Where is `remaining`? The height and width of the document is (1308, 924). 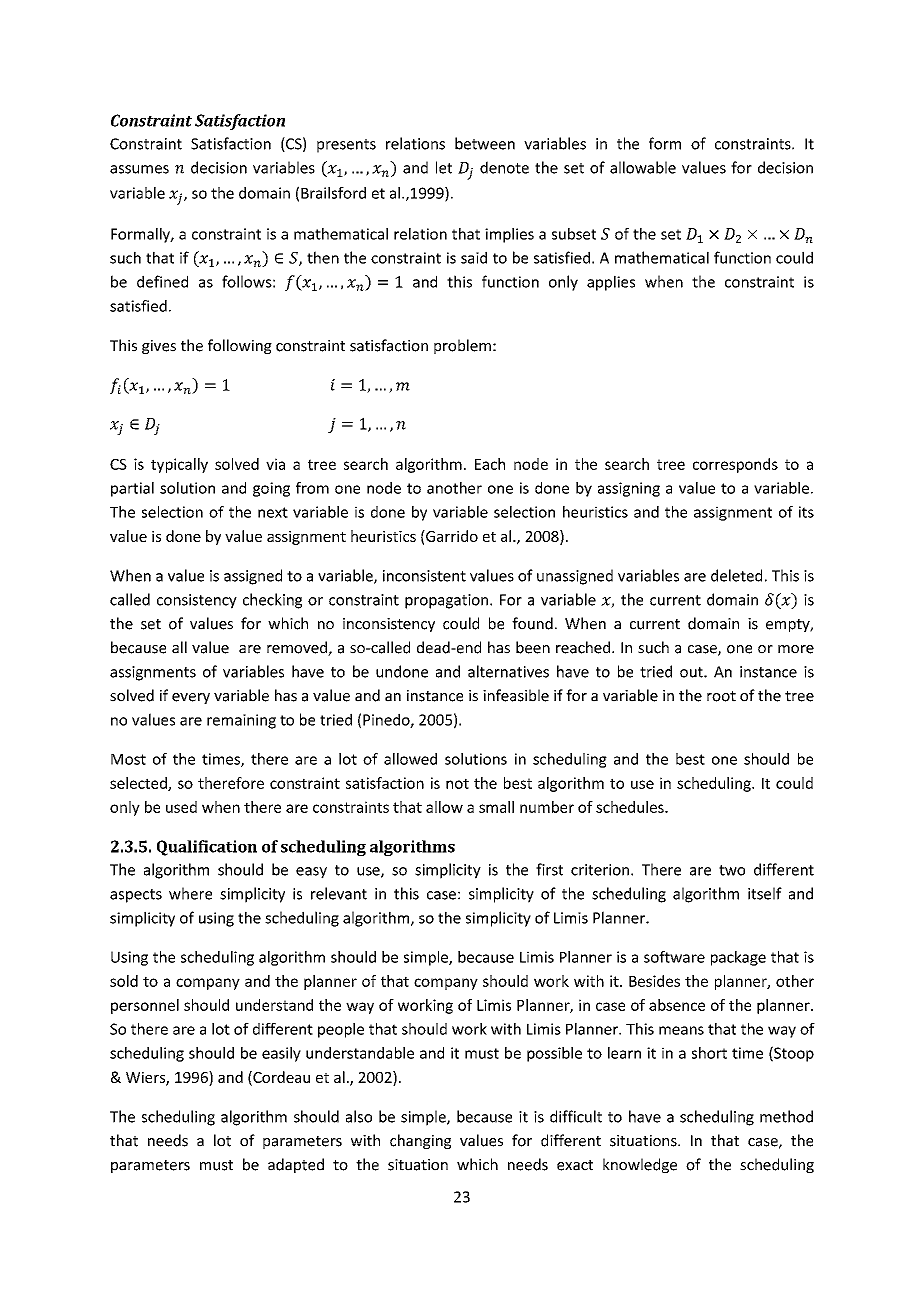
remaining is located at coordinates (241, 721).
